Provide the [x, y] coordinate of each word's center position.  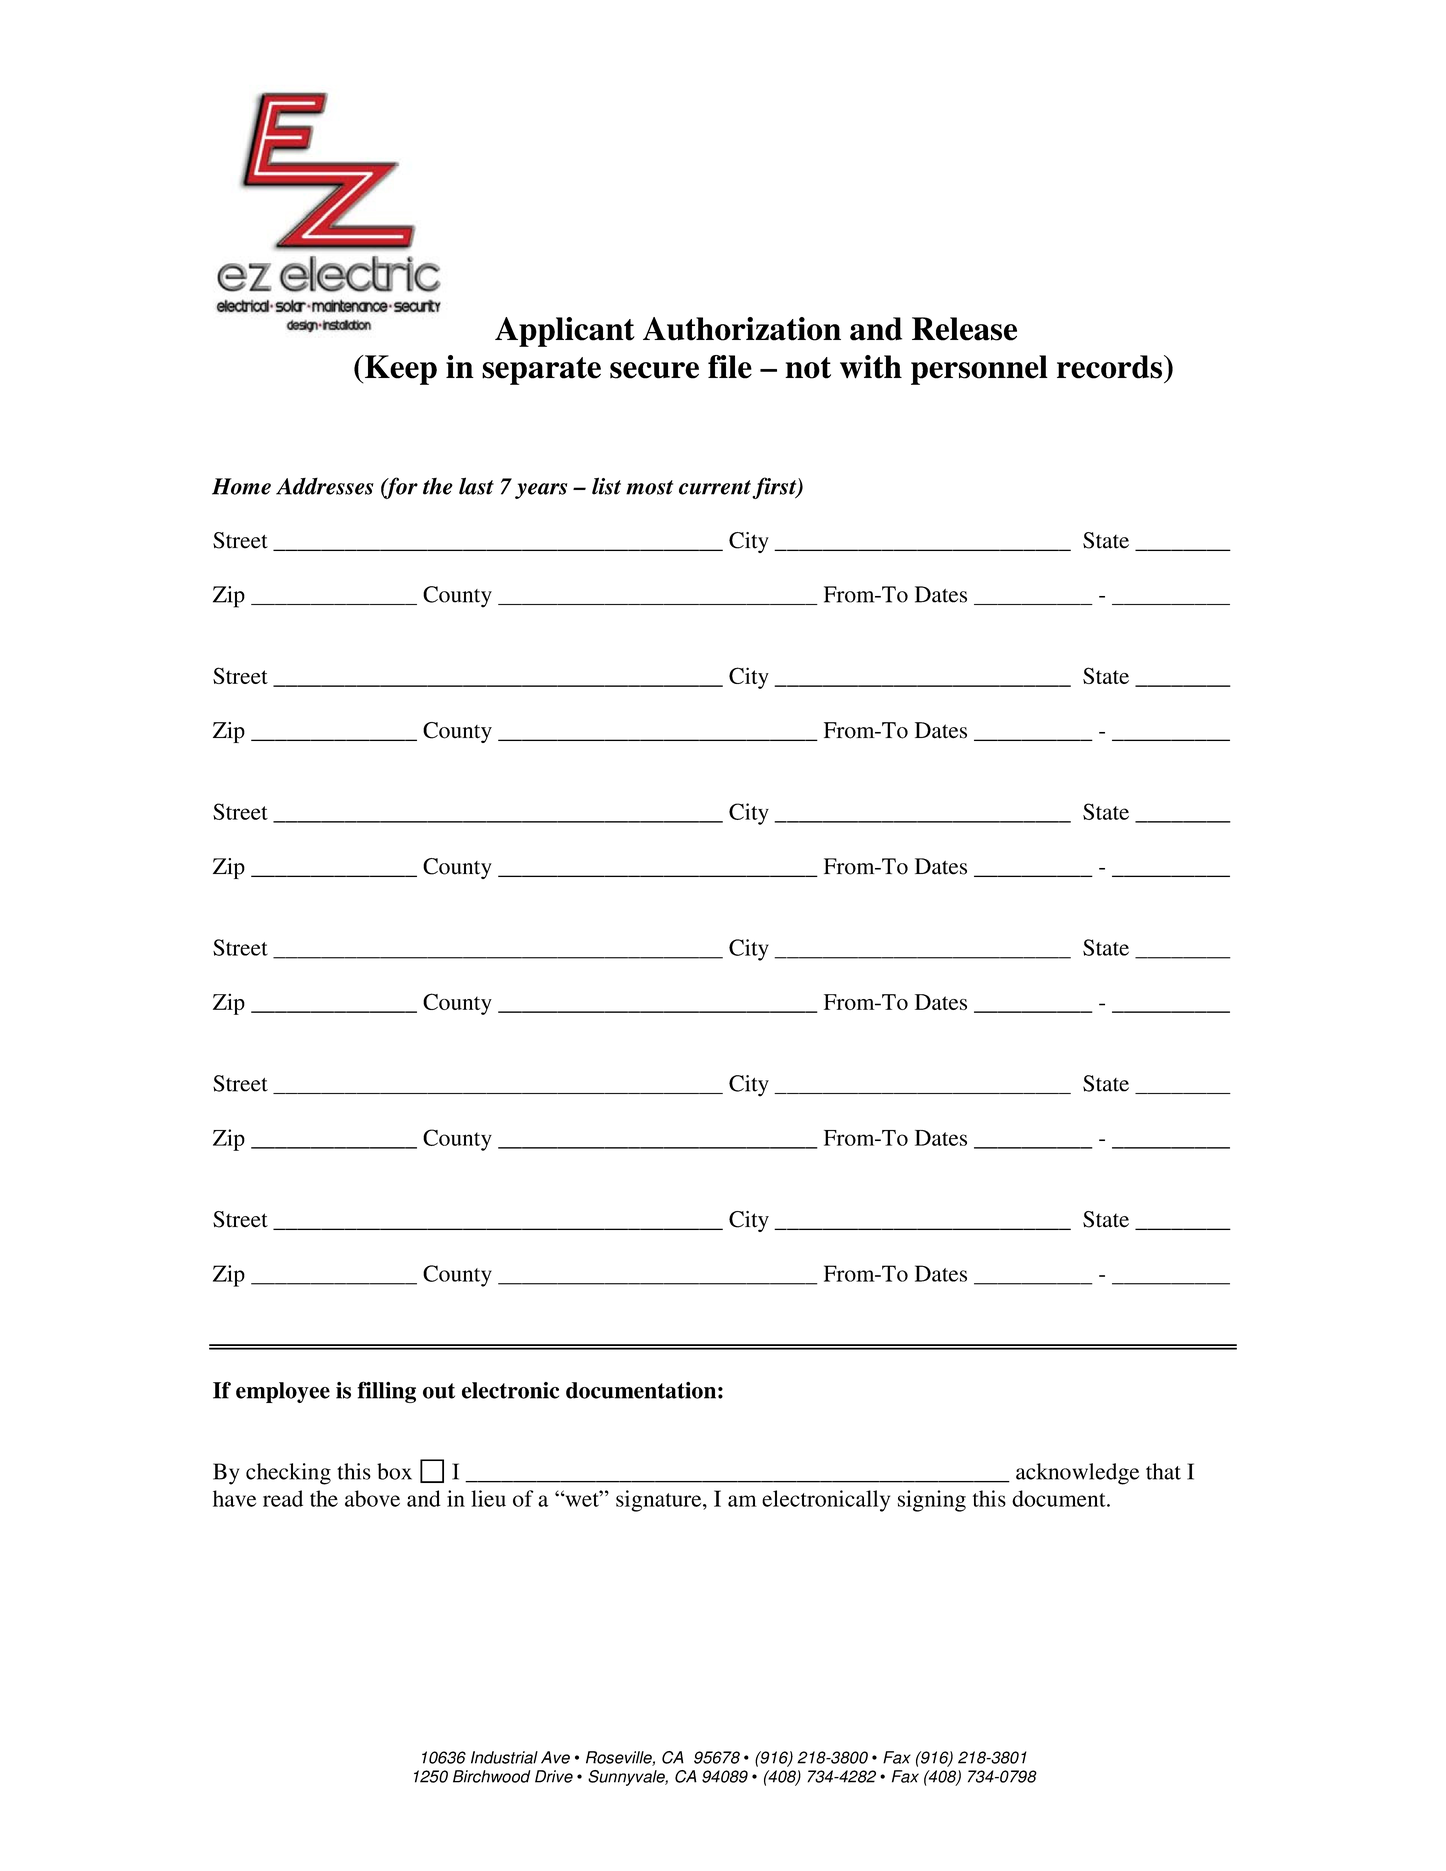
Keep [400, 370]
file [730, 367]
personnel [979, 370]
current [715, 487]
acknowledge [1077, 1474]
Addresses [325, 486]
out [439, 1391]
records [1109, 367]
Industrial [504, 1757]
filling [386, 1392]
